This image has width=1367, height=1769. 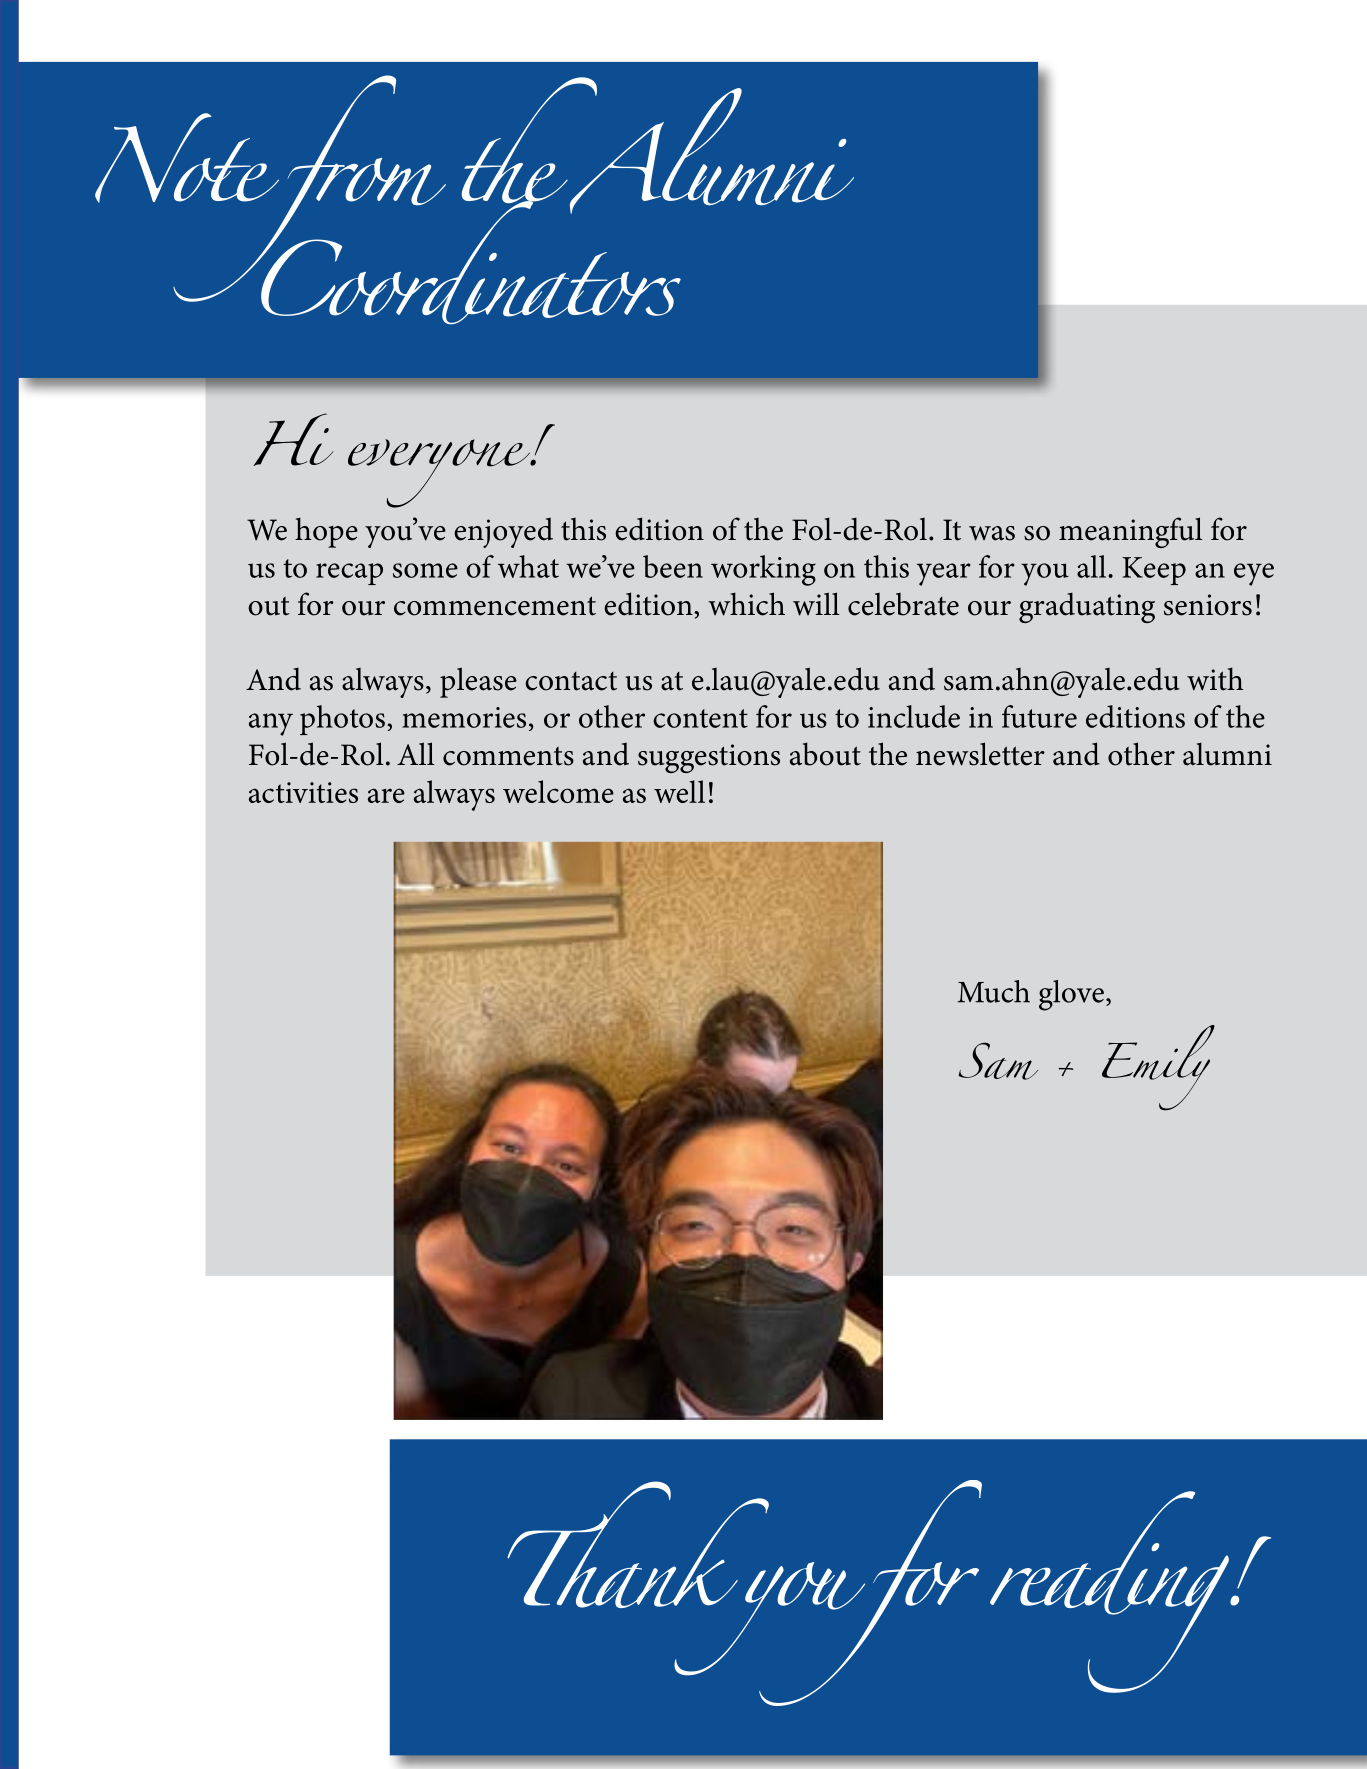 What do you see at coordinates (993, 991) in the image?
I see `Much` at bounding box center [993, 991].
